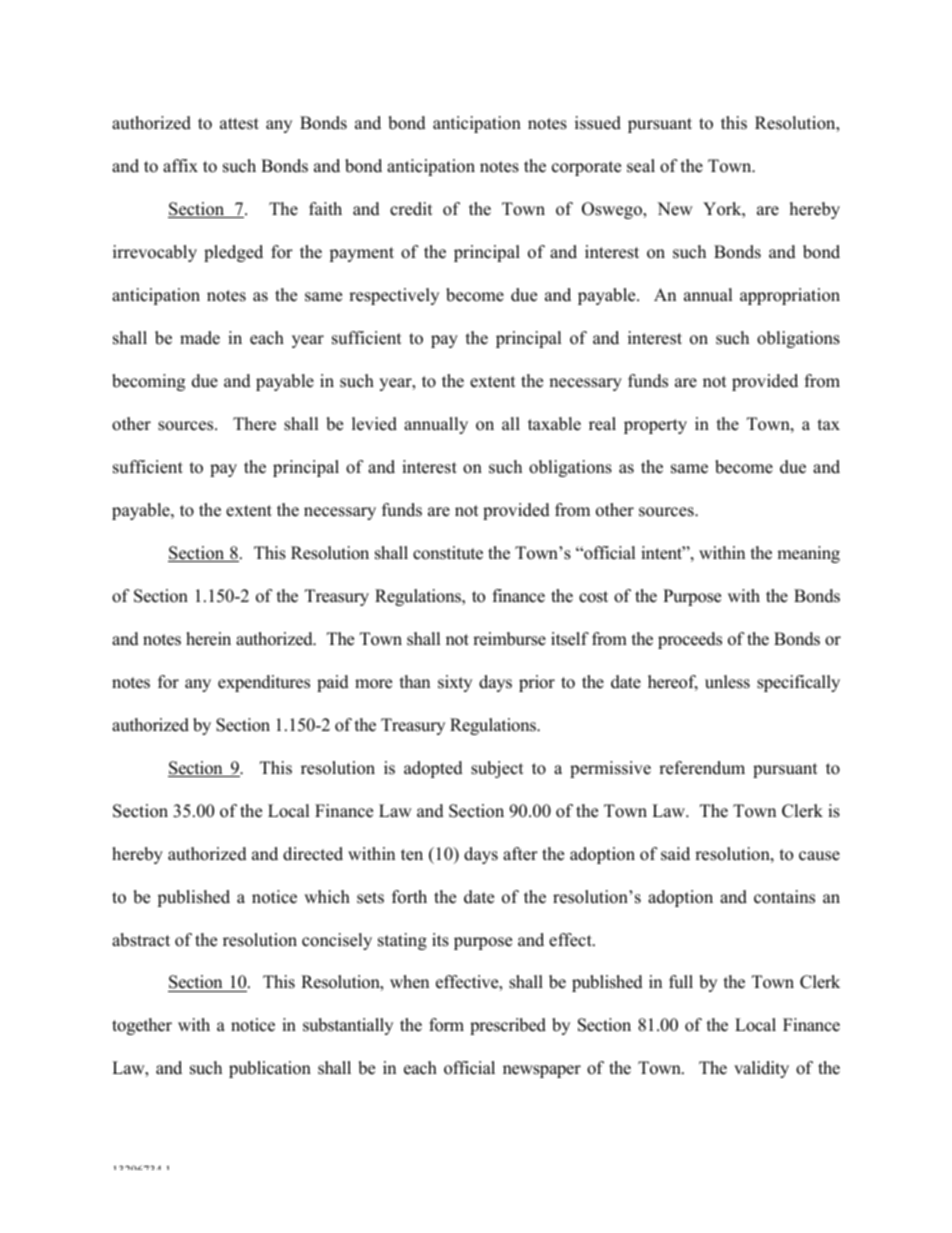 The image size is (952, 1233). Describe the element at coordinates (655, 426) in the document. I see `property` at that location.
